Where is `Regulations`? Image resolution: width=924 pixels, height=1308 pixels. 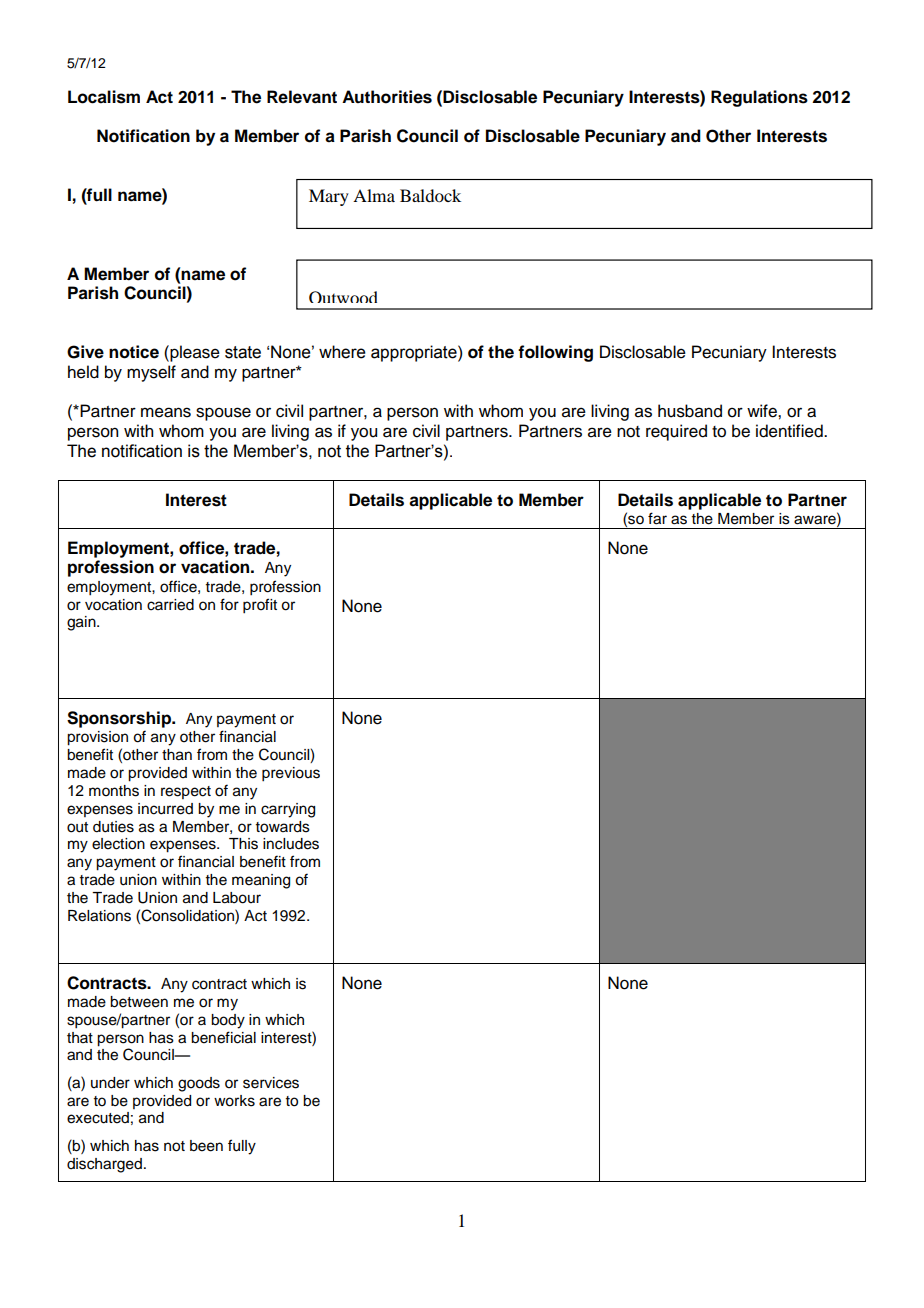 Regulations is located at coordinates (759, 98).
